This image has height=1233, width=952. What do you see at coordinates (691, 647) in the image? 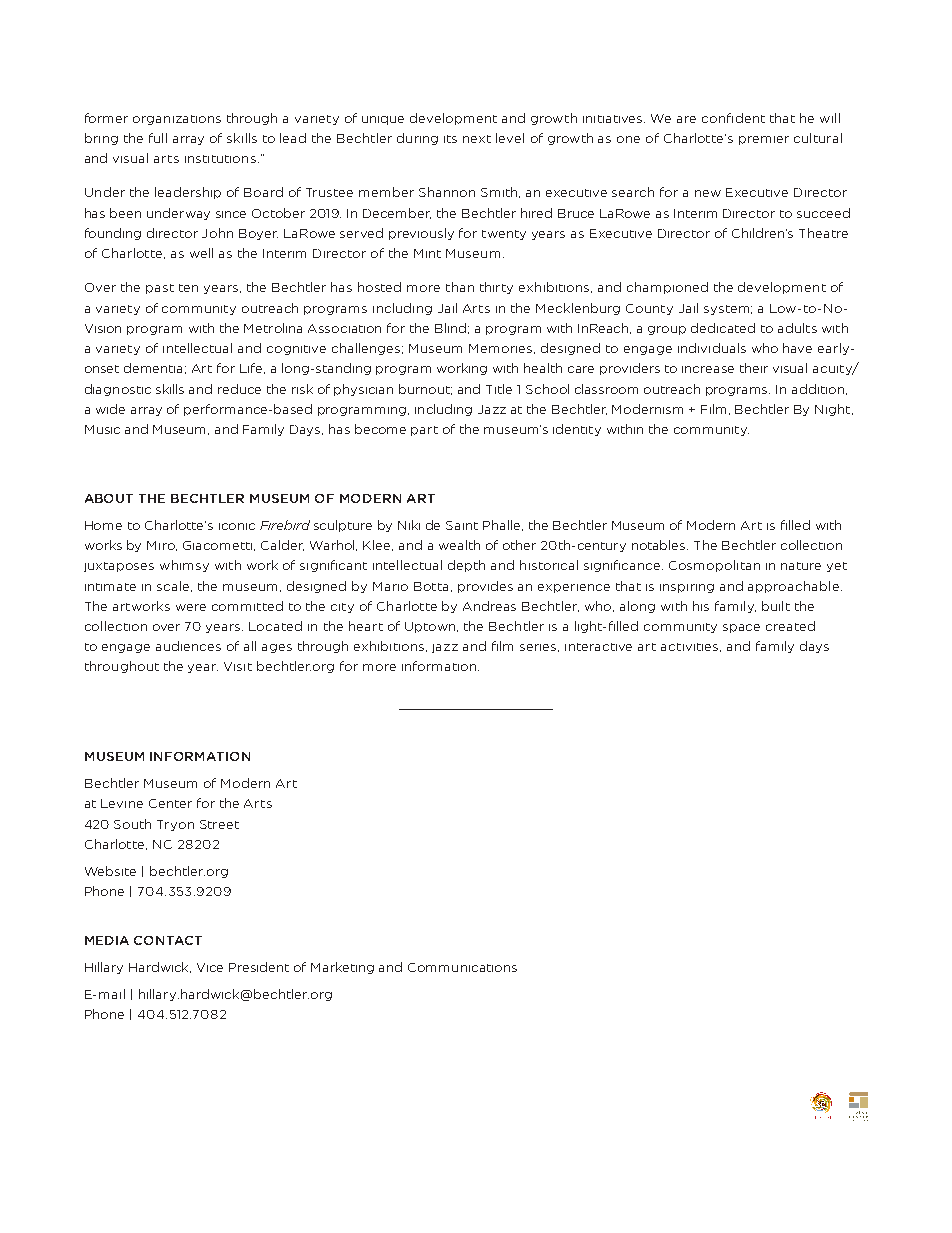
I see `activities` at bounding box center [691, 647].
